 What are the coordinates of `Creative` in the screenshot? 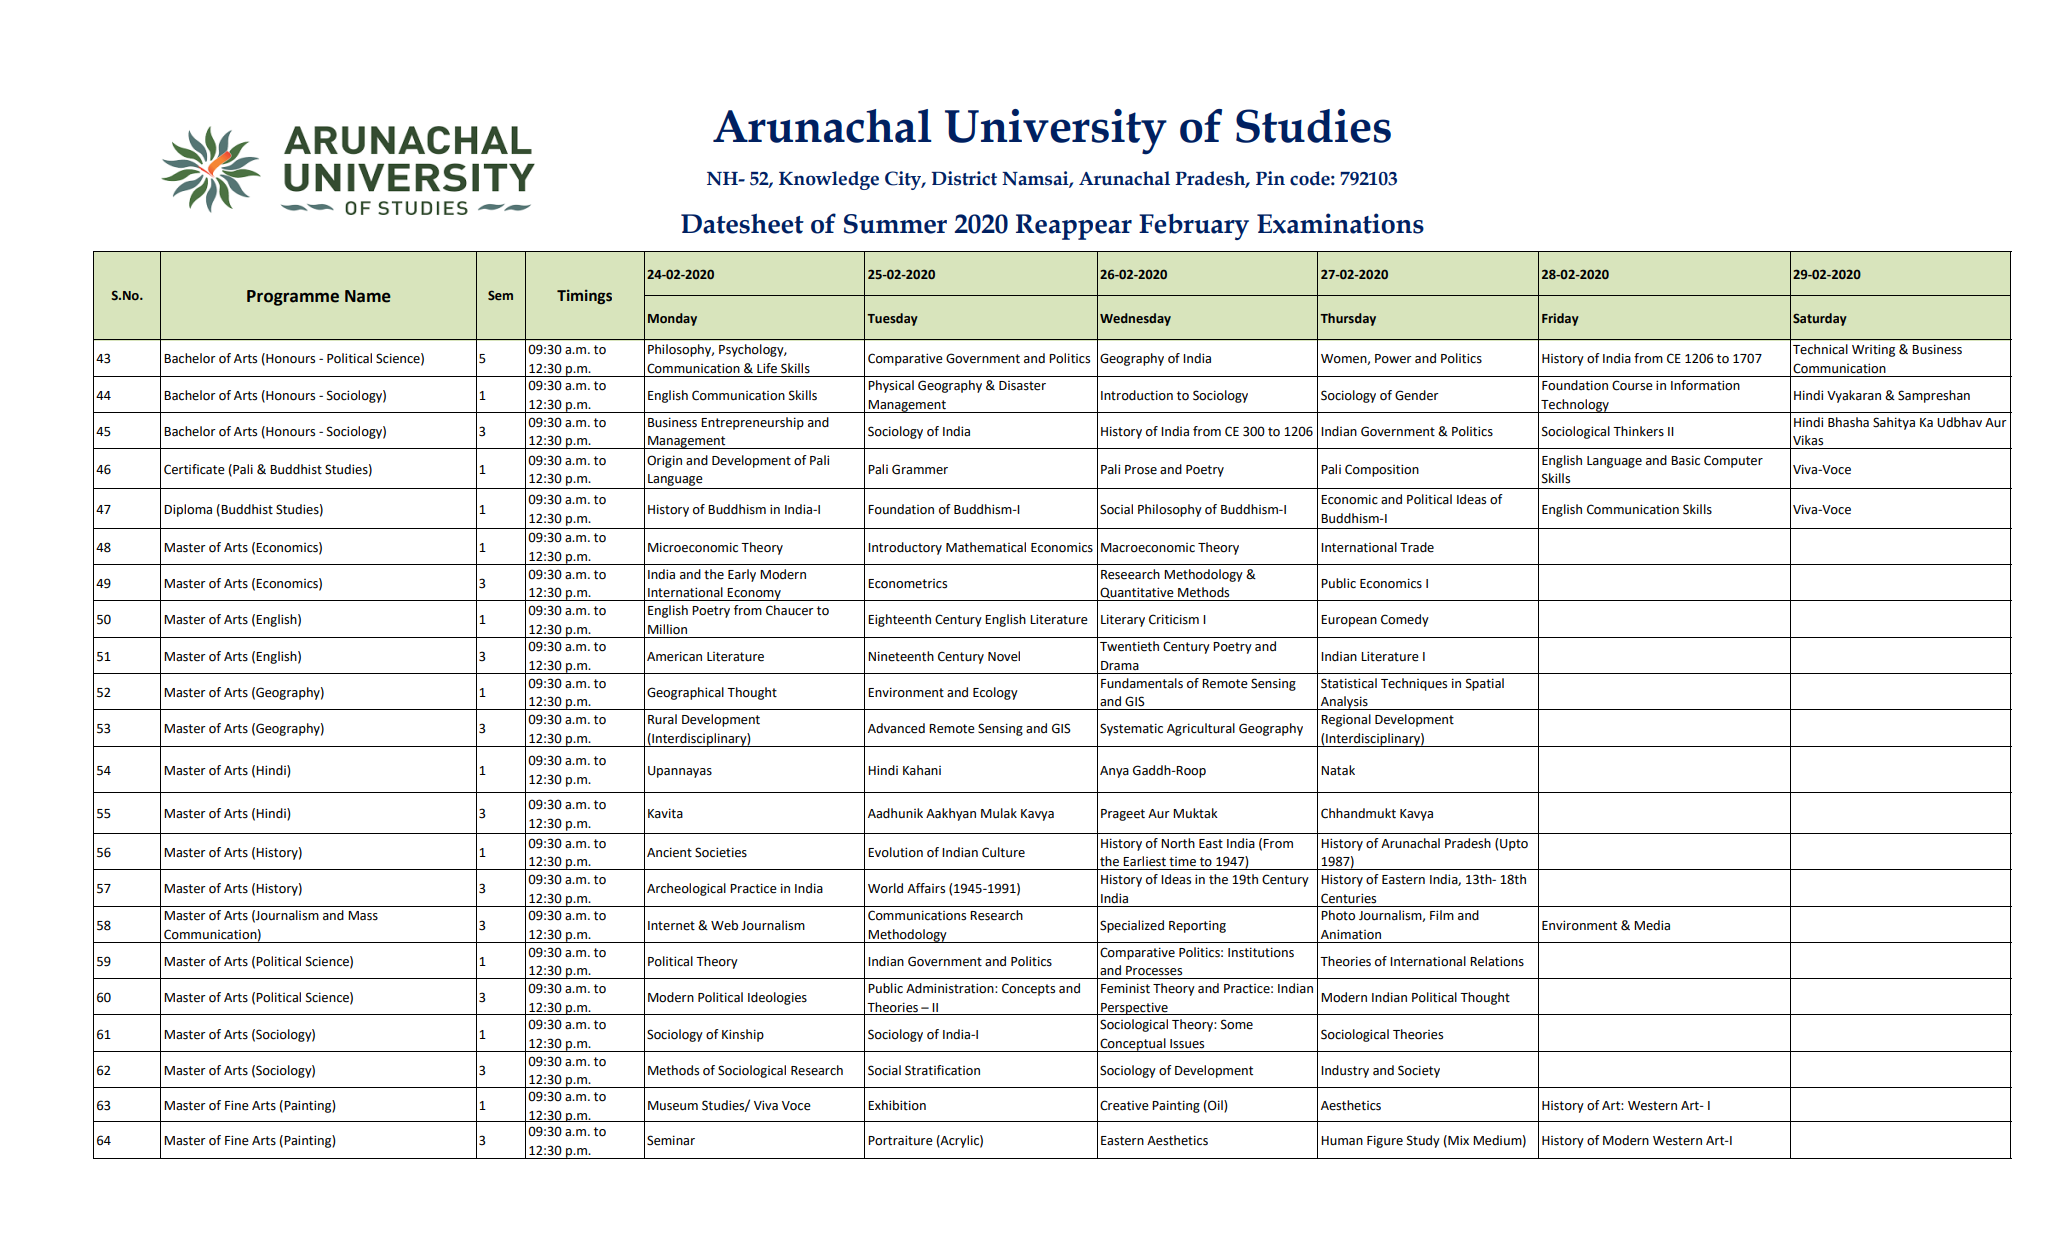 It's located at (1124, 1105).
